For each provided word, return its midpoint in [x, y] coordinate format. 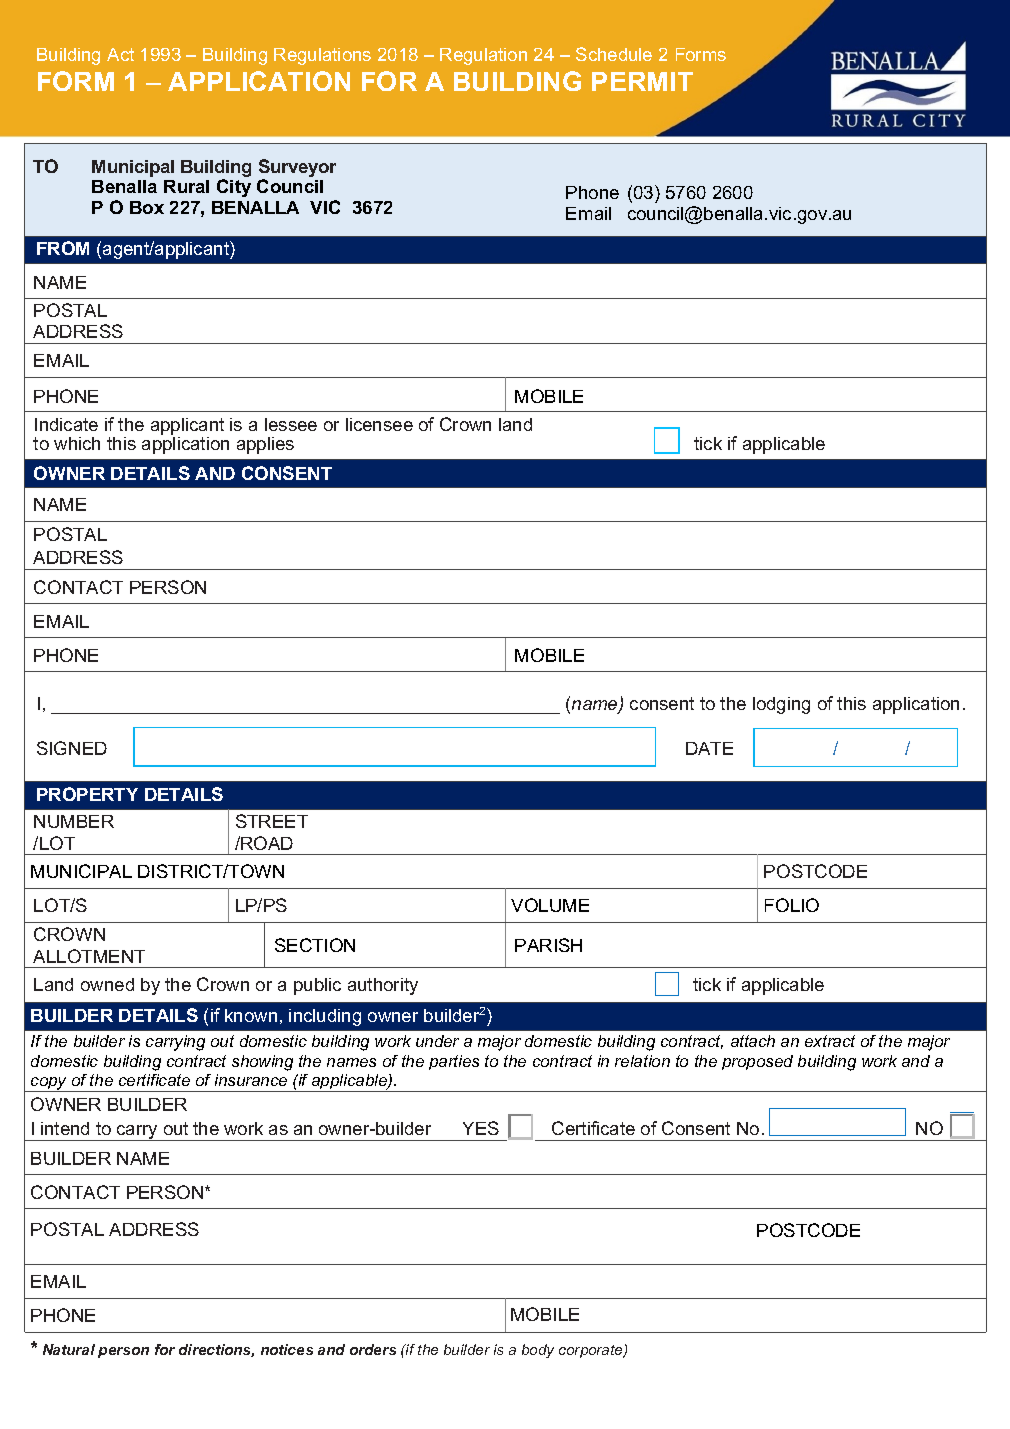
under [437, 1041]
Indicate [66, 424]
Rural [186, 186]
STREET [272, 821]
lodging [781, 705]
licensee [379, 424]
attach [753, 1041]
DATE [709, 748]
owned [107, 984]
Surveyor [297, 169]
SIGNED [72, 748]
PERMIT [642, 81]
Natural [69, 1349]
